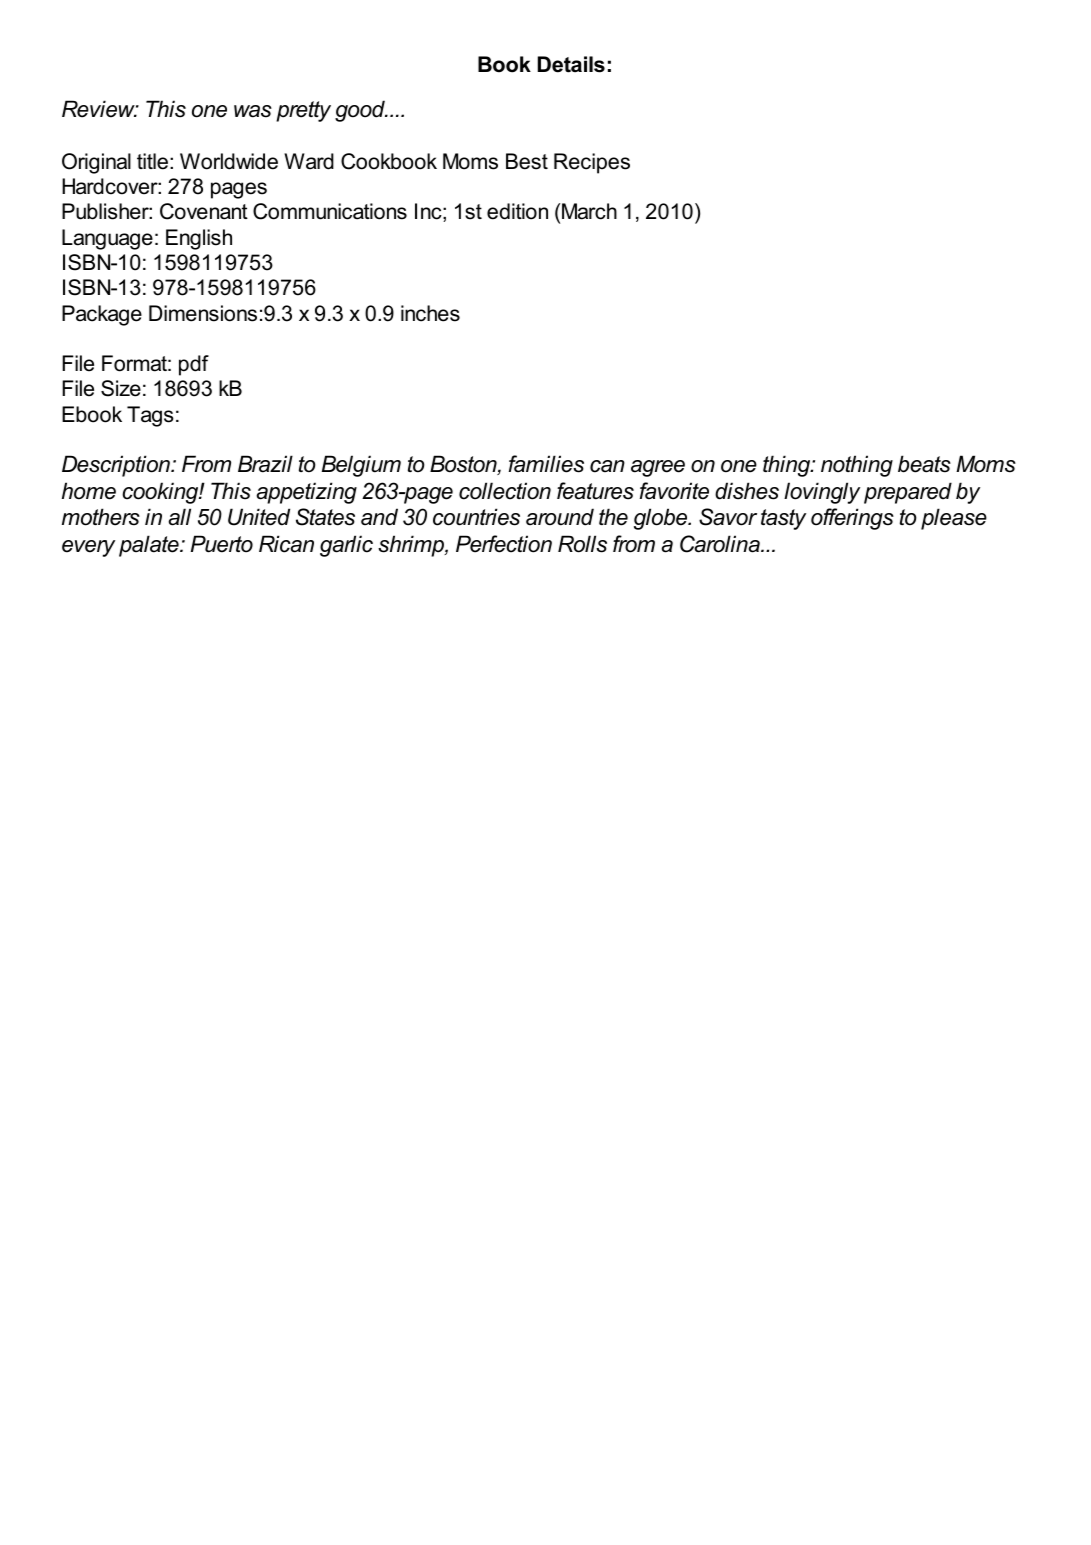  What do you see at coordinates (430, 313) in the screenshot?
I see `inches` at bounding box center [430, 313].
